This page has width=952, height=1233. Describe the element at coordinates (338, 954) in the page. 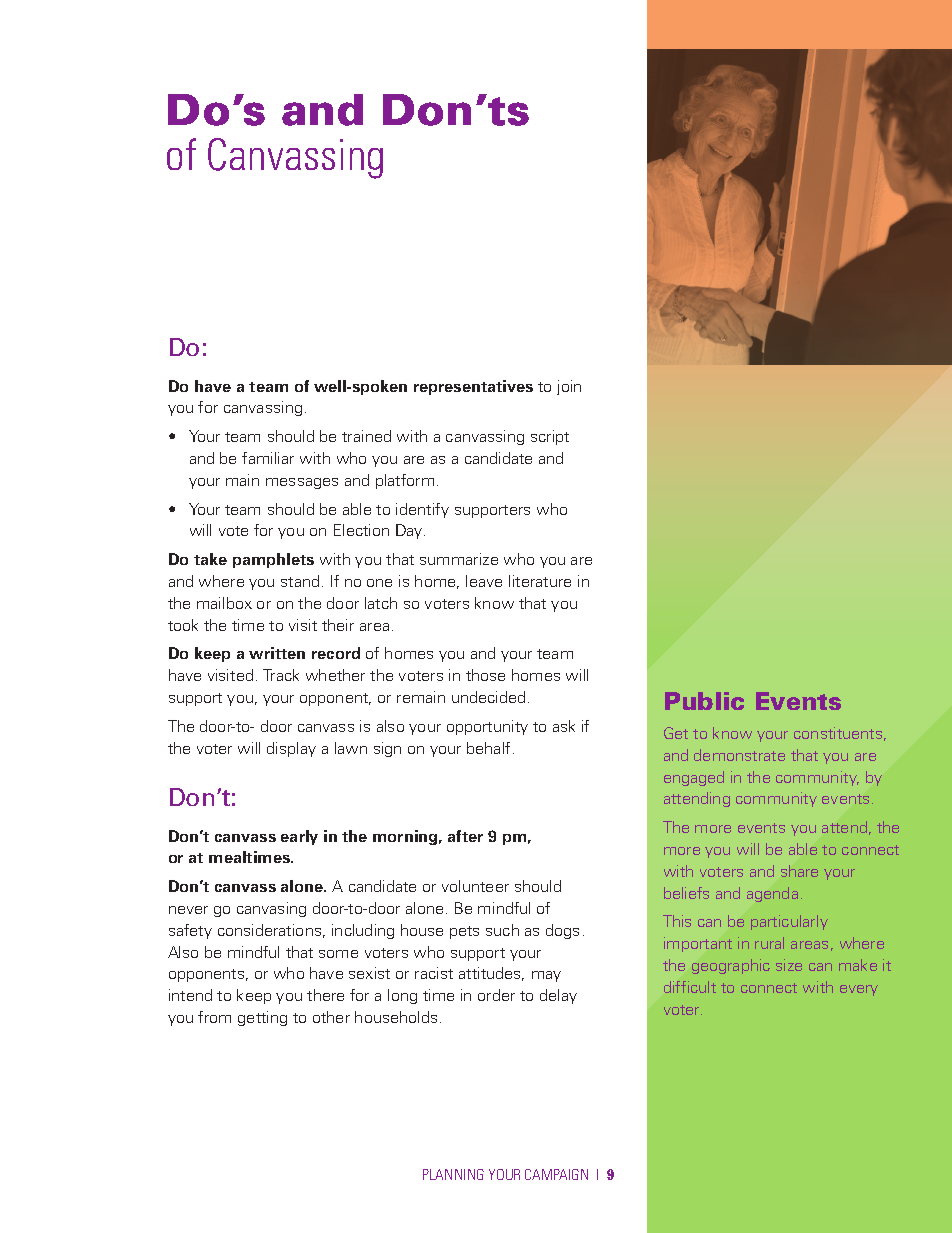

I see `some` at that location.
